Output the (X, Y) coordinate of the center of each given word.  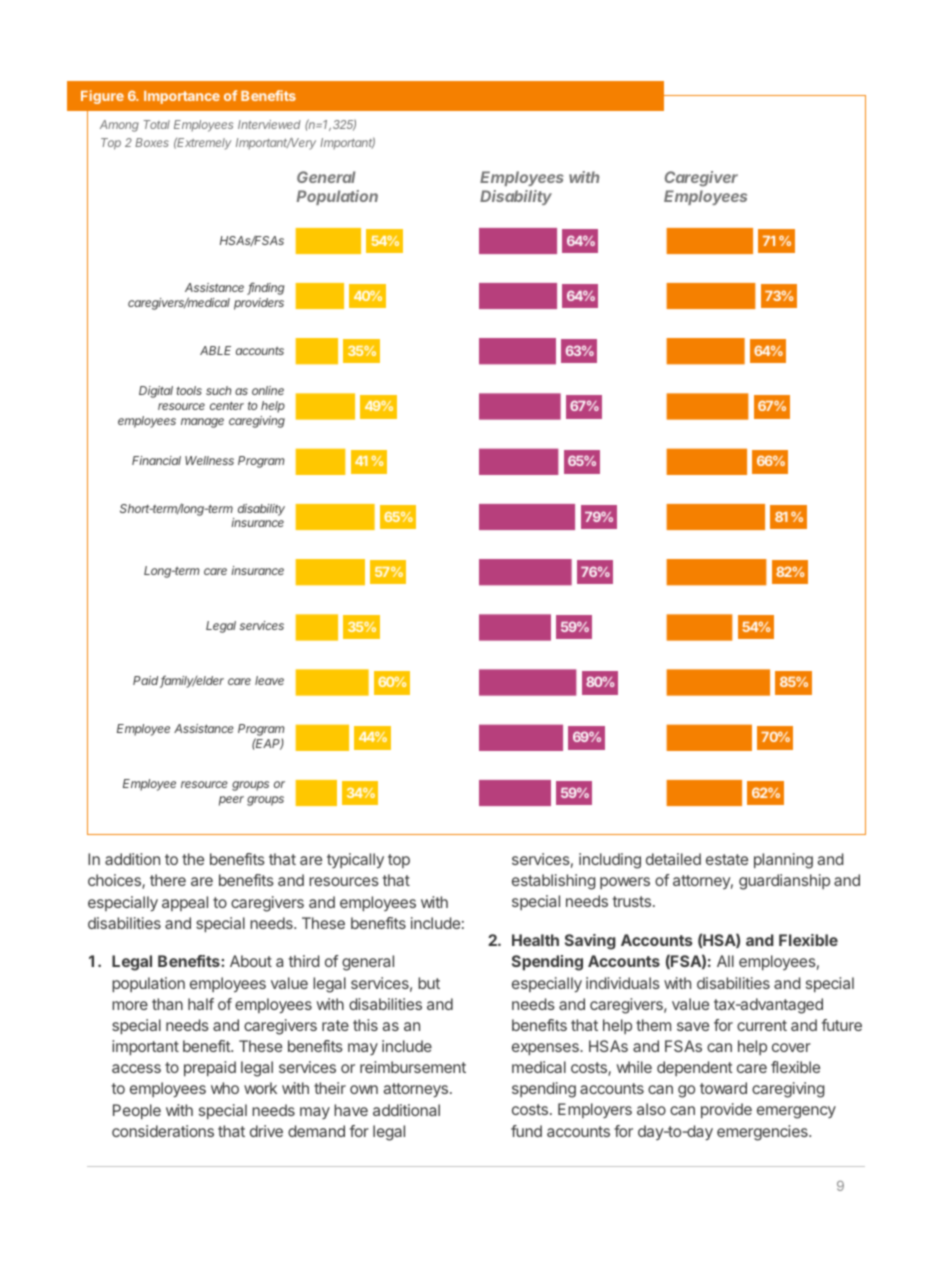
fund (526, 1131)
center (227, 405)
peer (231, 801)
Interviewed (269, 124)
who (225, 1088)
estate (727, 859)
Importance (182, 97)
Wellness (209, 460)
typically (355, 861)
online (268, 390)
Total (157, 124)
